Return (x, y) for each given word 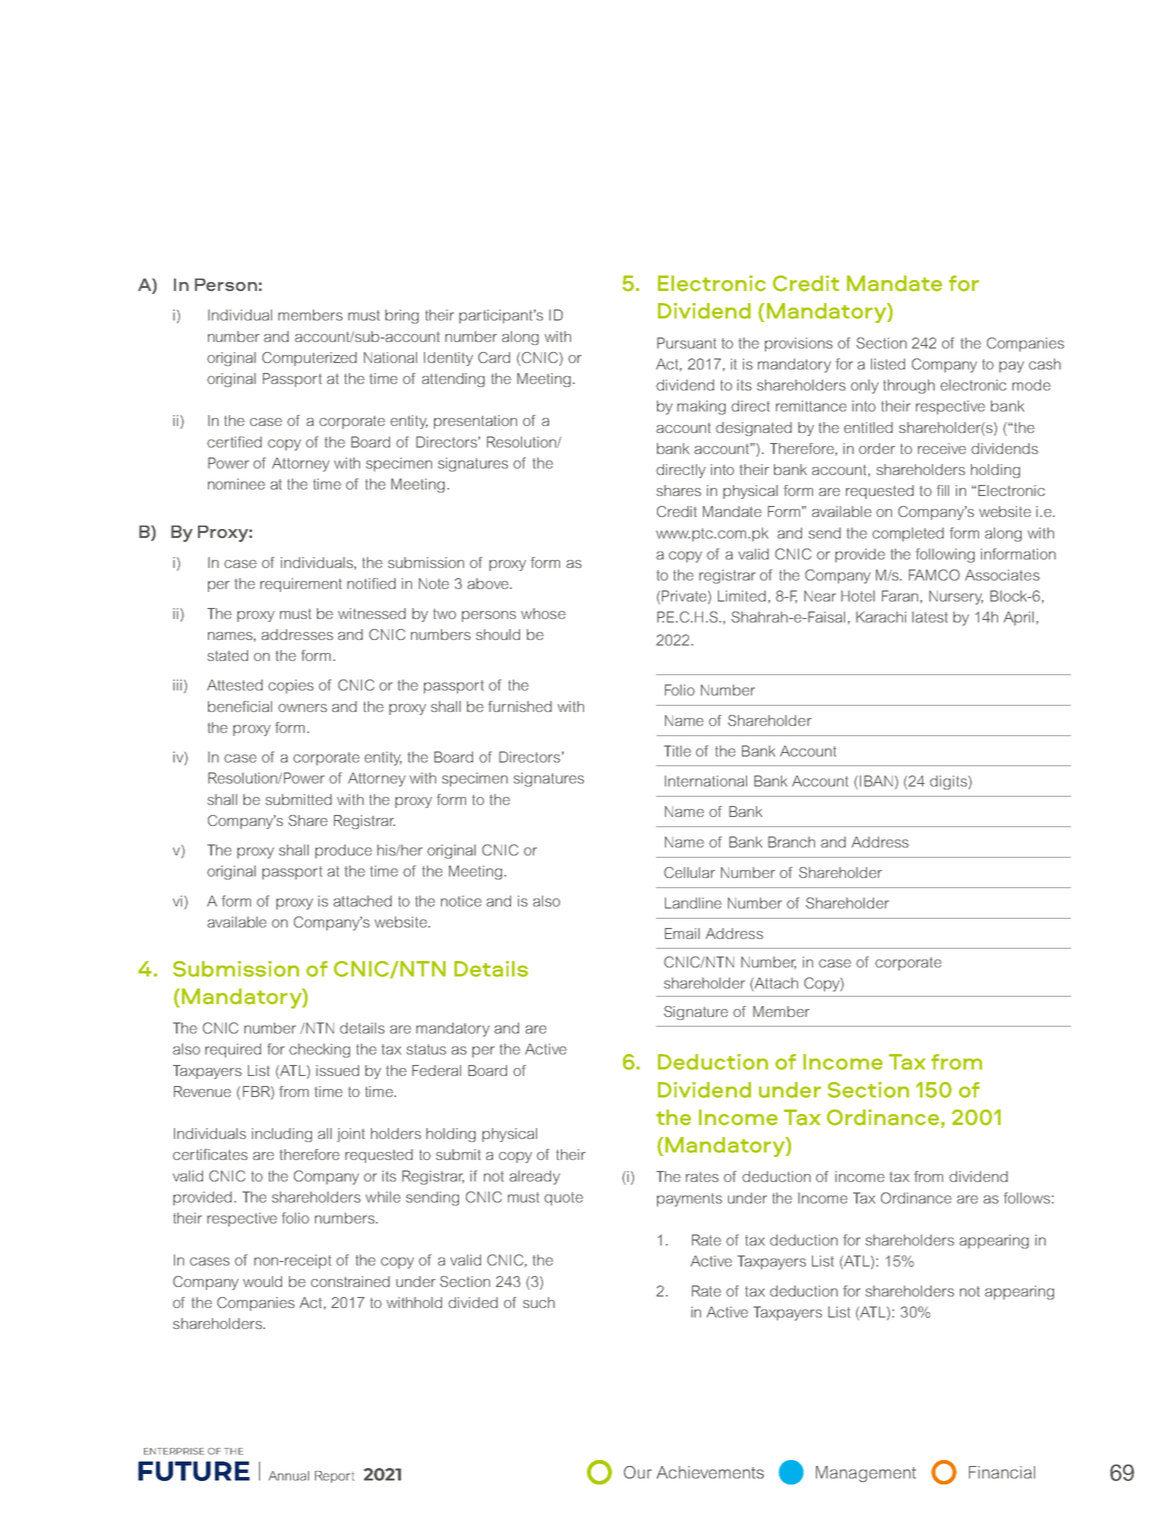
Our (638, 1472)
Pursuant (686, 343)
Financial (1002, 1472)
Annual (289, 1476)
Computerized (309, 359)
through (909, 386)
